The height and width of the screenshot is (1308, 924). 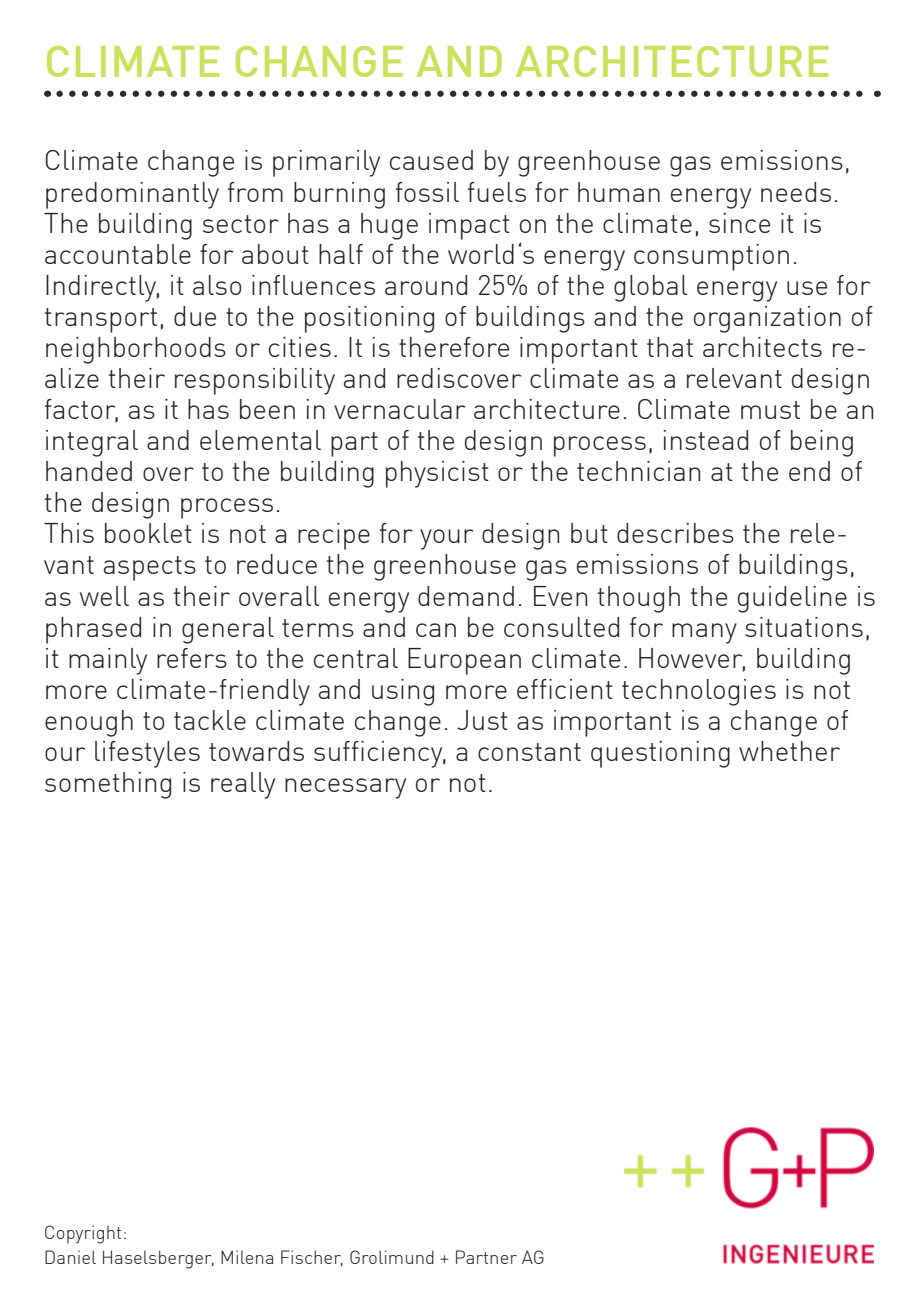 I want to click on Copyright, so click(x=83, y=1234).
